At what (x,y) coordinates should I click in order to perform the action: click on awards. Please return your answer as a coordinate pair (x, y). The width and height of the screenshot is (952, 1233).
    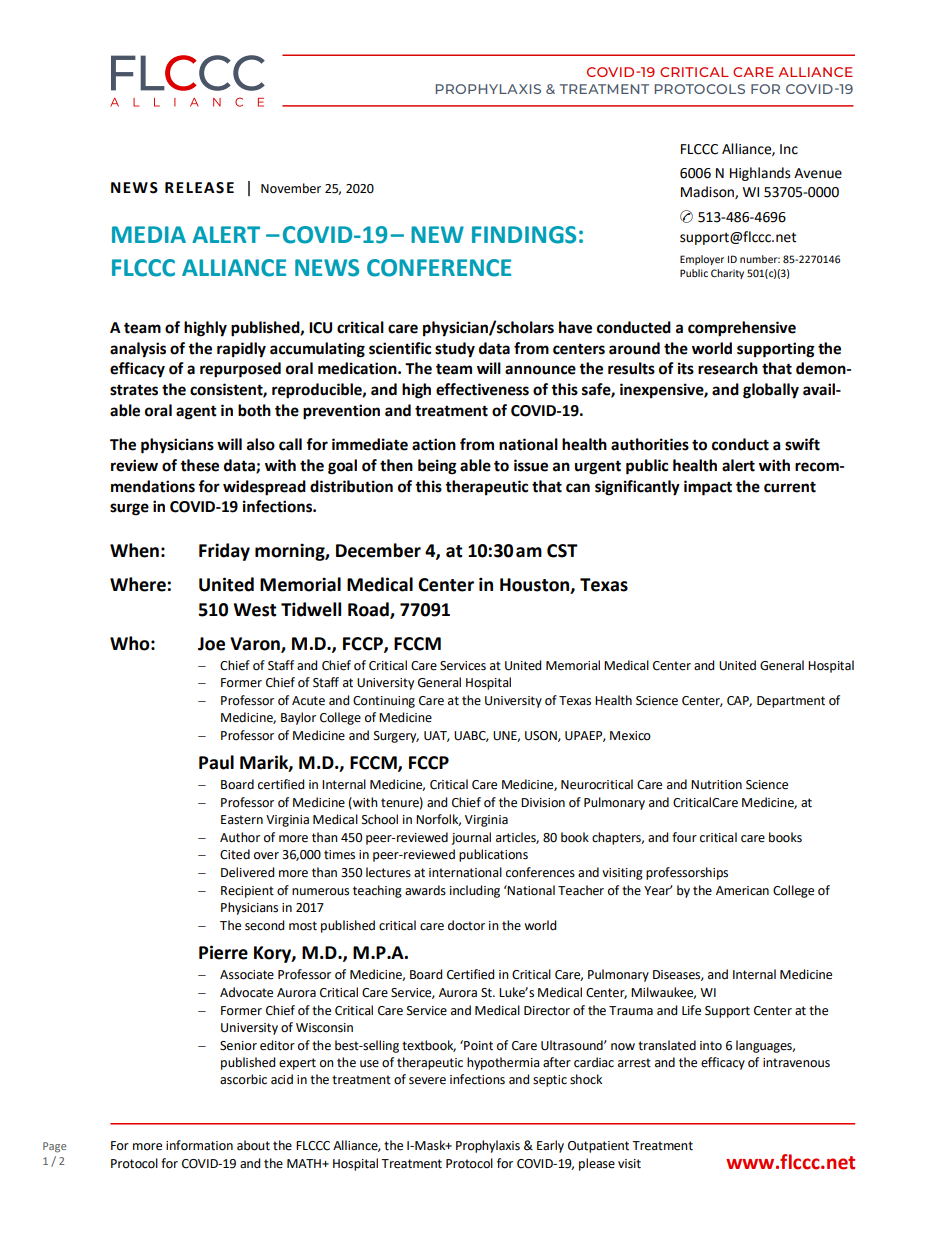
    Looking at the image, I should click on (425, 890).
